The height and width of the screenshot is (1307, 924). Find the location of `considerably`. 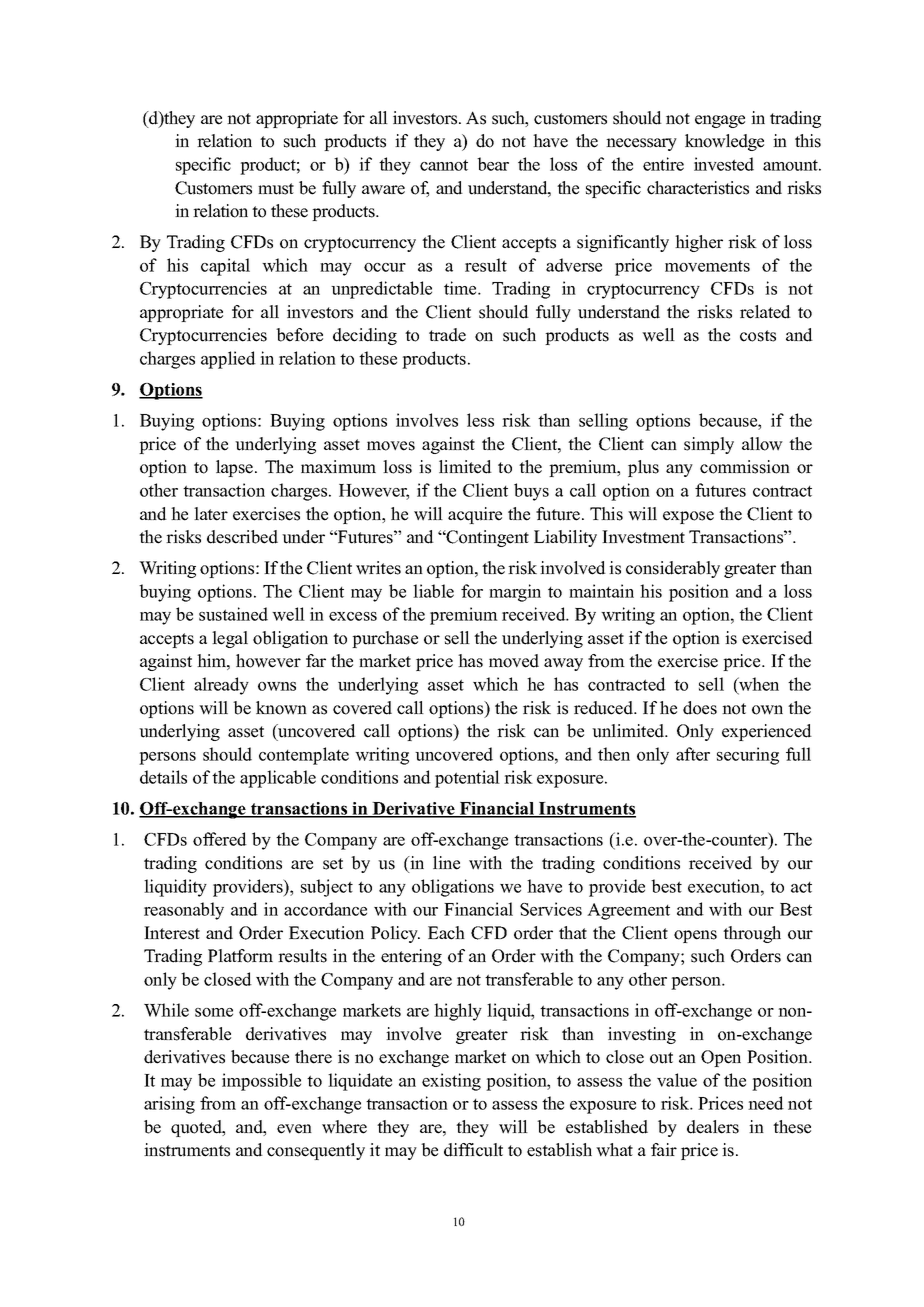

considerably is located at coordinates (673, 569).
